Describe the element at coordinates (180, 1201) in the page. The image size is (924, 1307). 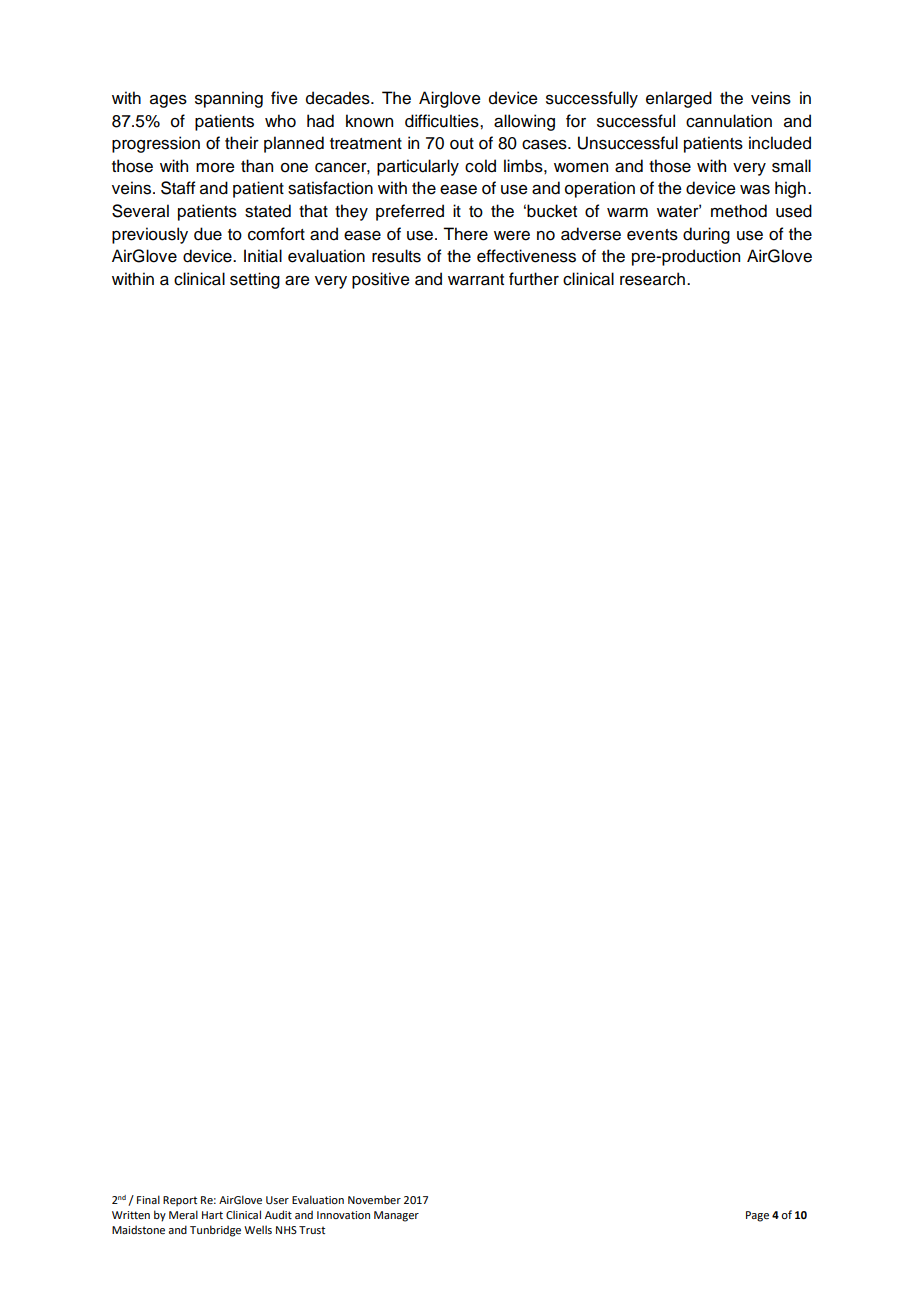
I see `Report` at that location.
